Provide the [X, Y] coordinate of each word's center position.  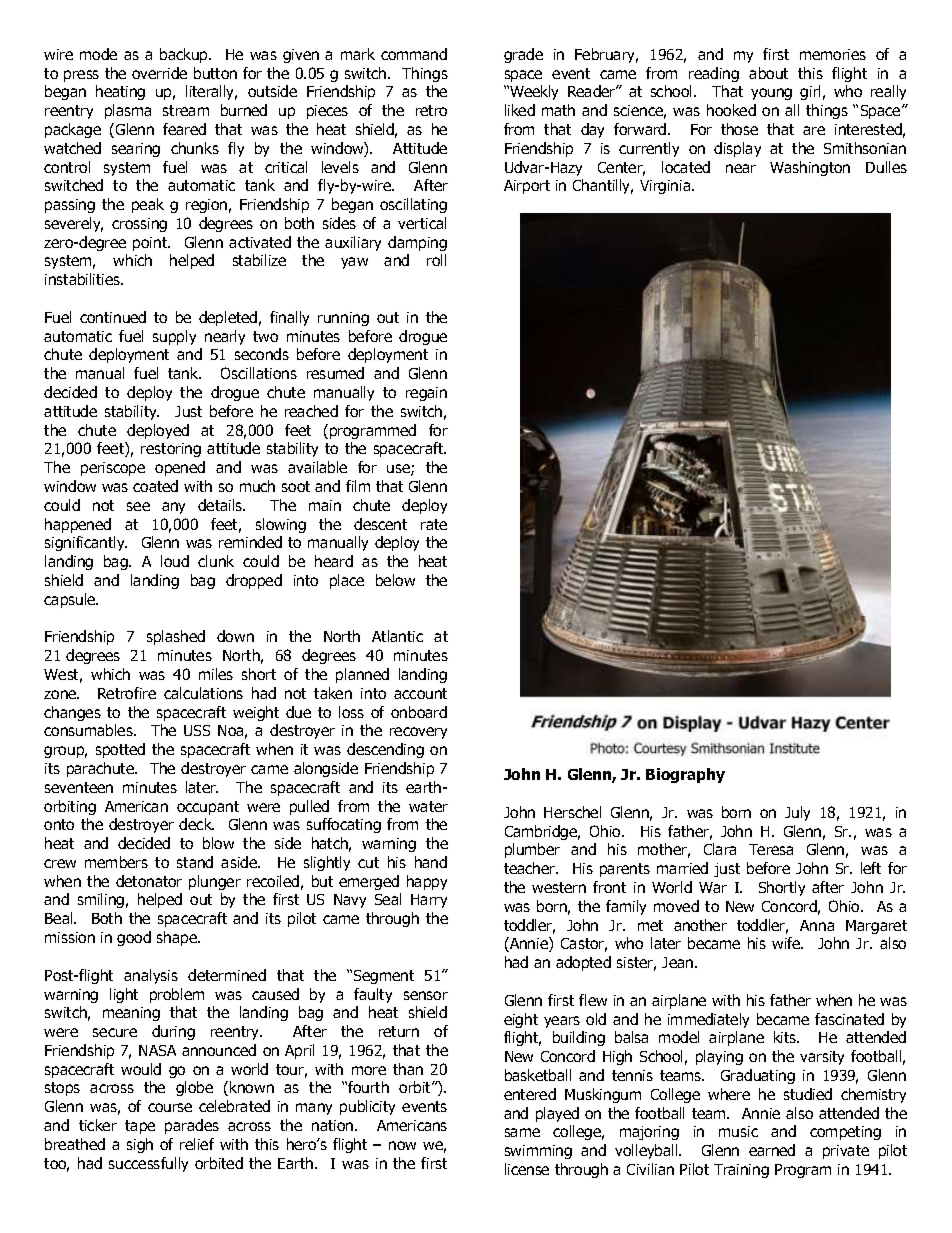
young [771, 94]
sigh [140, 1145]
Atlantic [397, 636]
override [159, 73]
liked [520, 110]
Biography [685, 775]
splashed [176, 637]
